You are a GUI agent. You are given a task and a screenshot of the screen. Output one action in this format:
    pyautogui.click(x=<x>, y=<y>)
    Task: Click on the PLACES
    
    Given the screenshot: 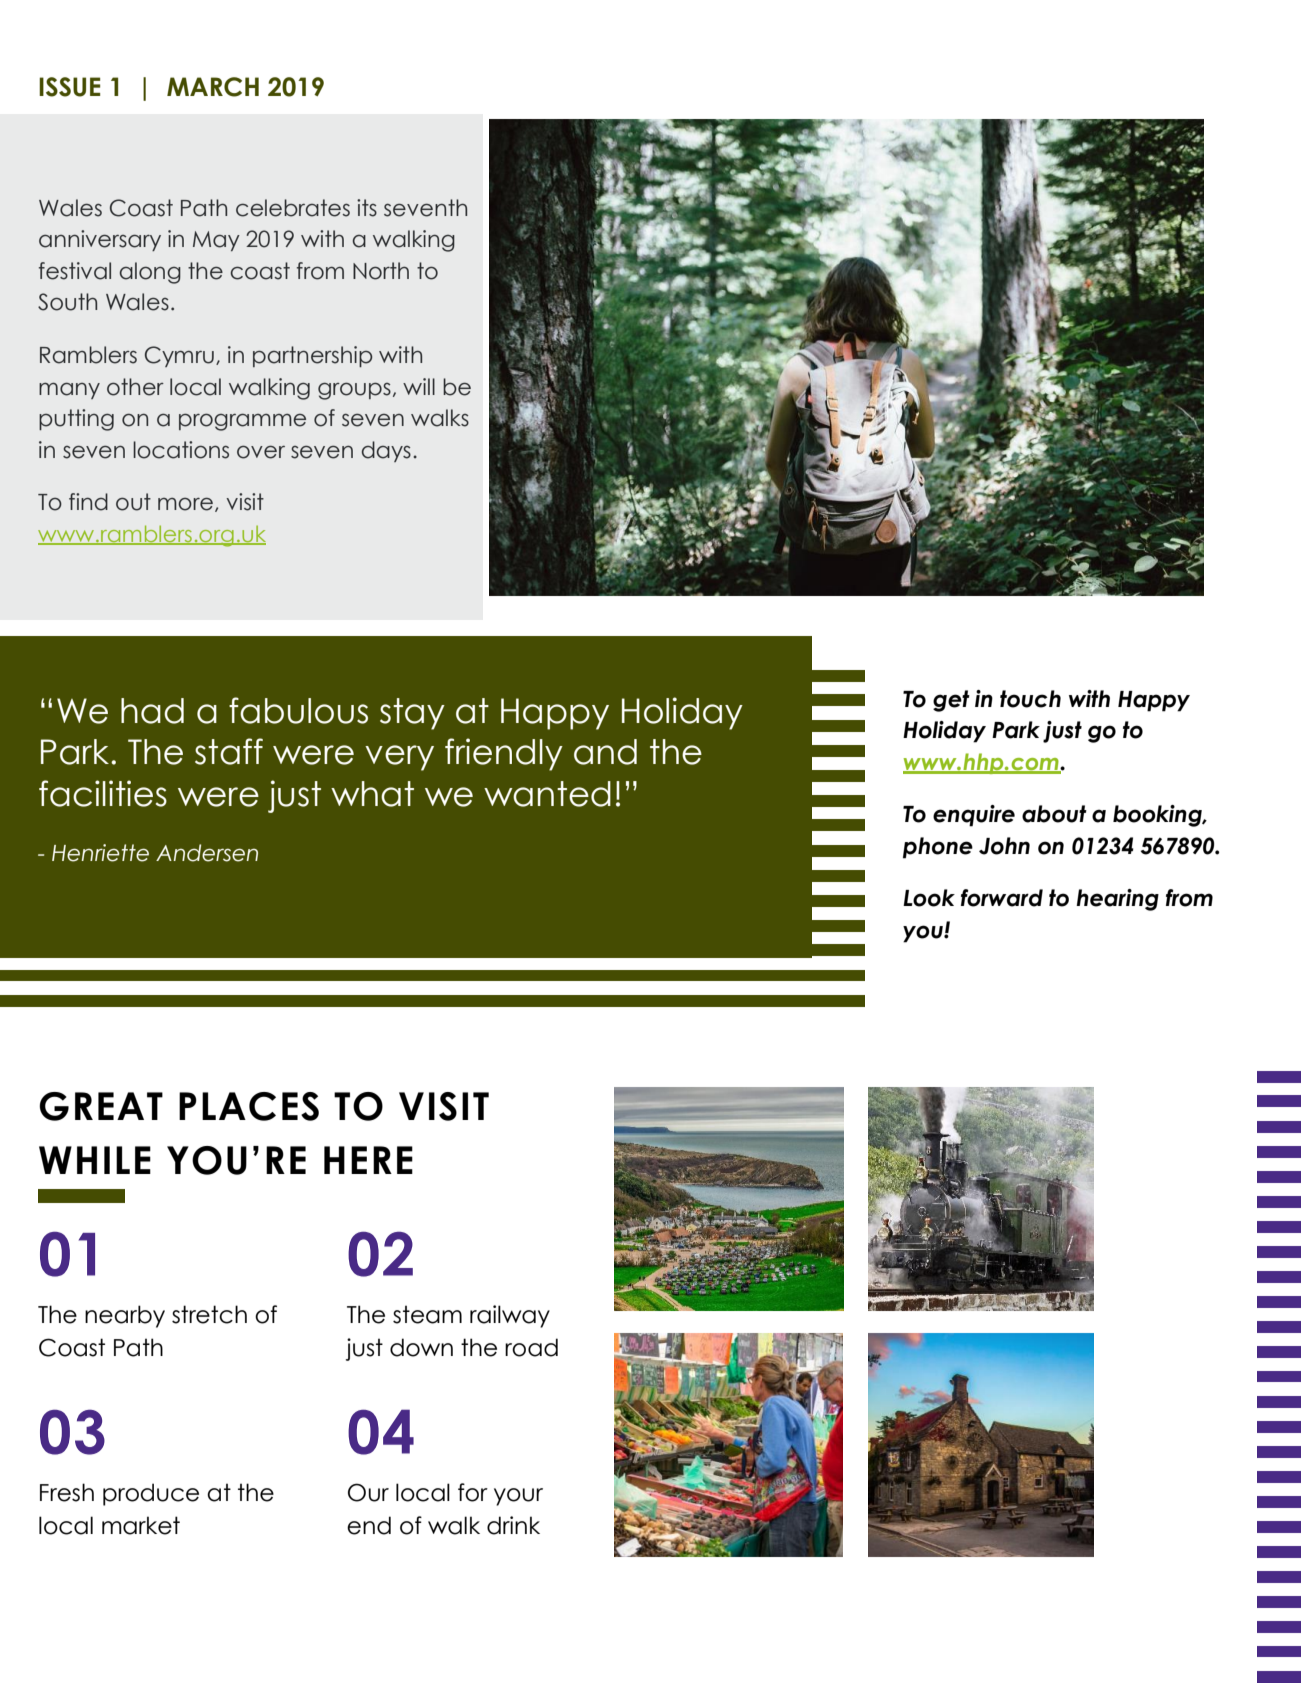 What is the action you would take?
    pyautogui.click(x=249, y=1106)
